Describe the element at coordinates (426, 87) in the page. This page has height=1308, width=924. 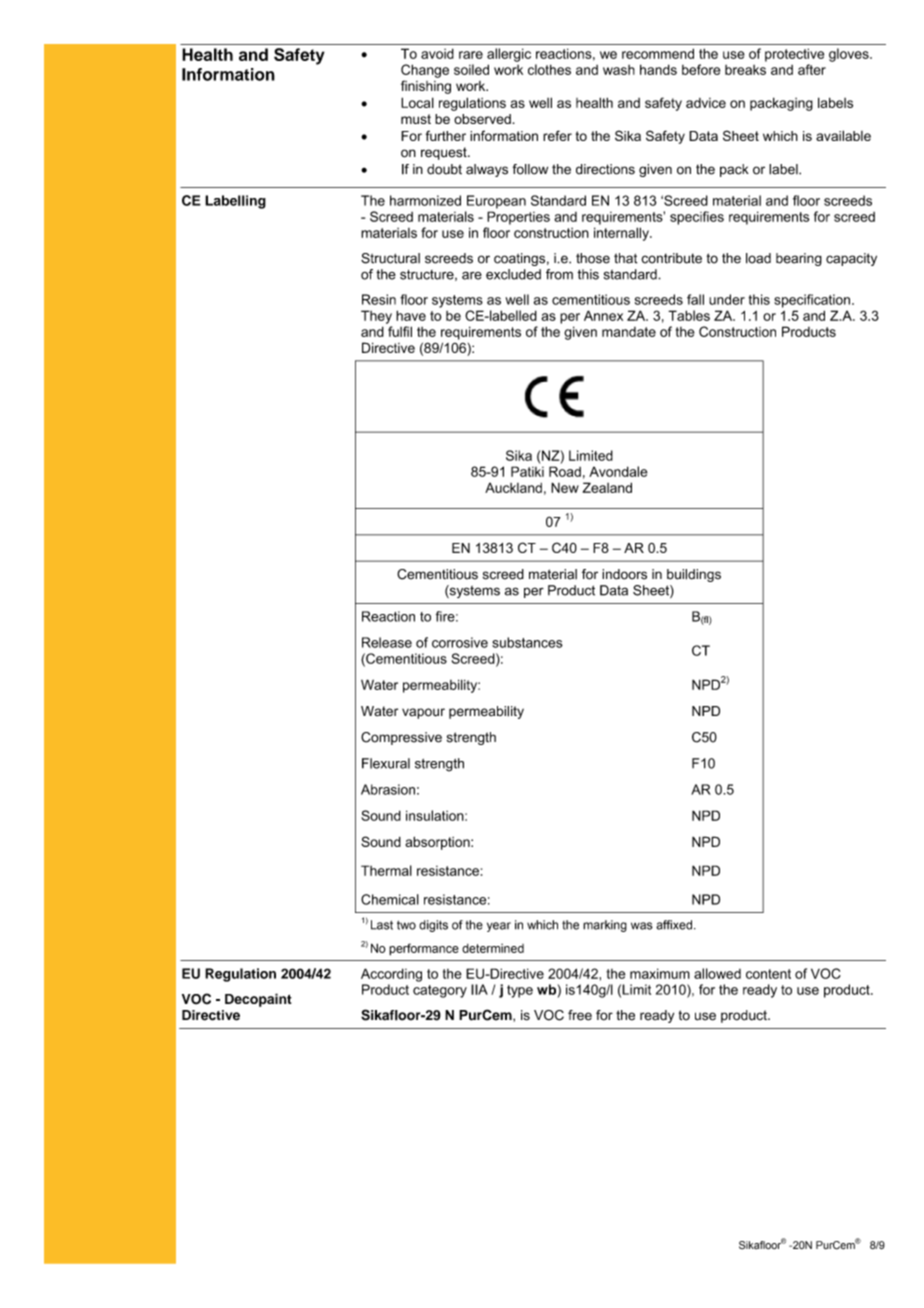
I see `finishing` at that location.
